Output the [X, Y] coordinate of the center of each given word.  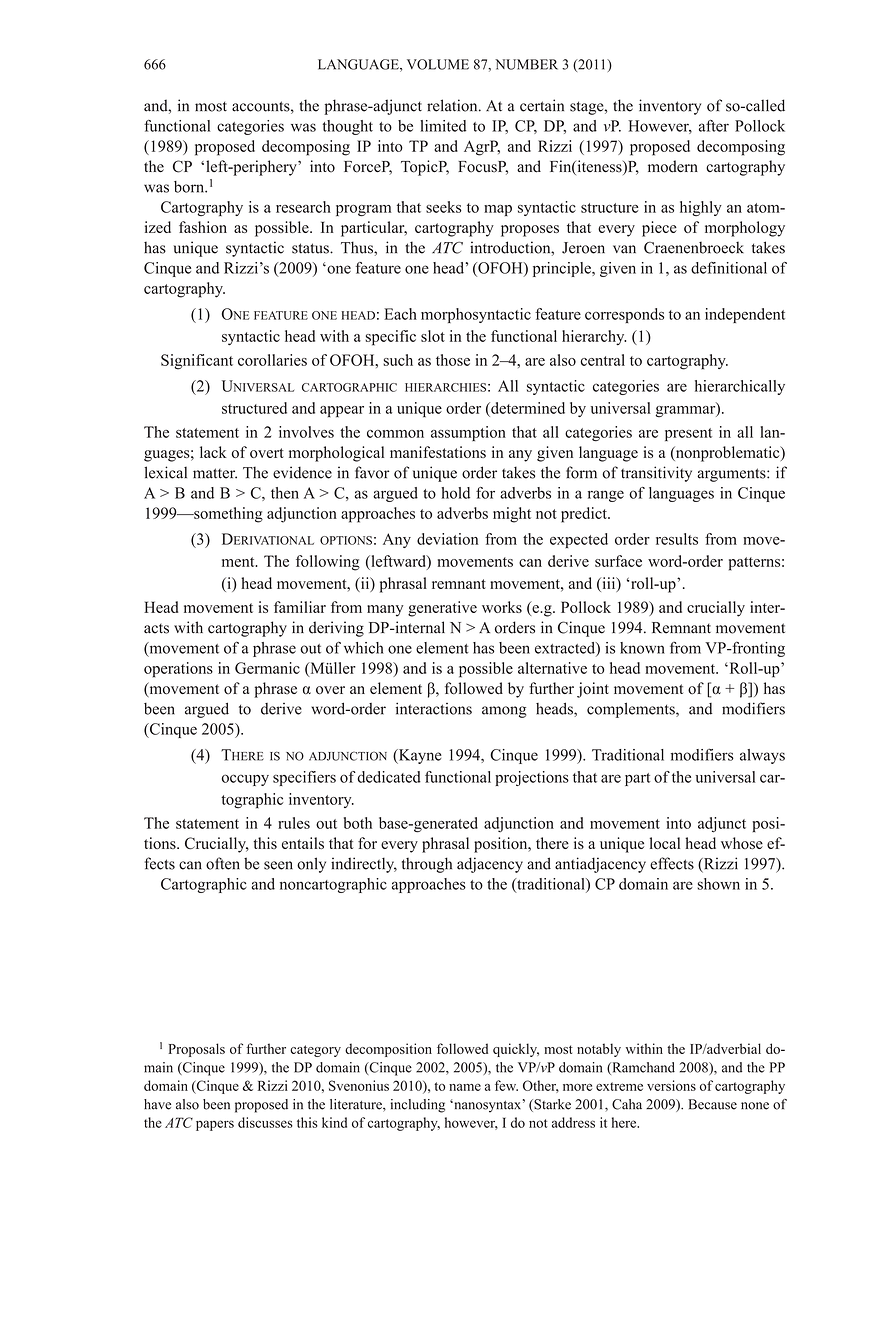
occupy [245, 780]
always [762, 756]
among [504, 712]
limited [443, 126]
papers [215, 1125]
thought [348, 127]
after [714, 126]
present [688, 434]
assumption [468, 433]
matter [215, 473]
